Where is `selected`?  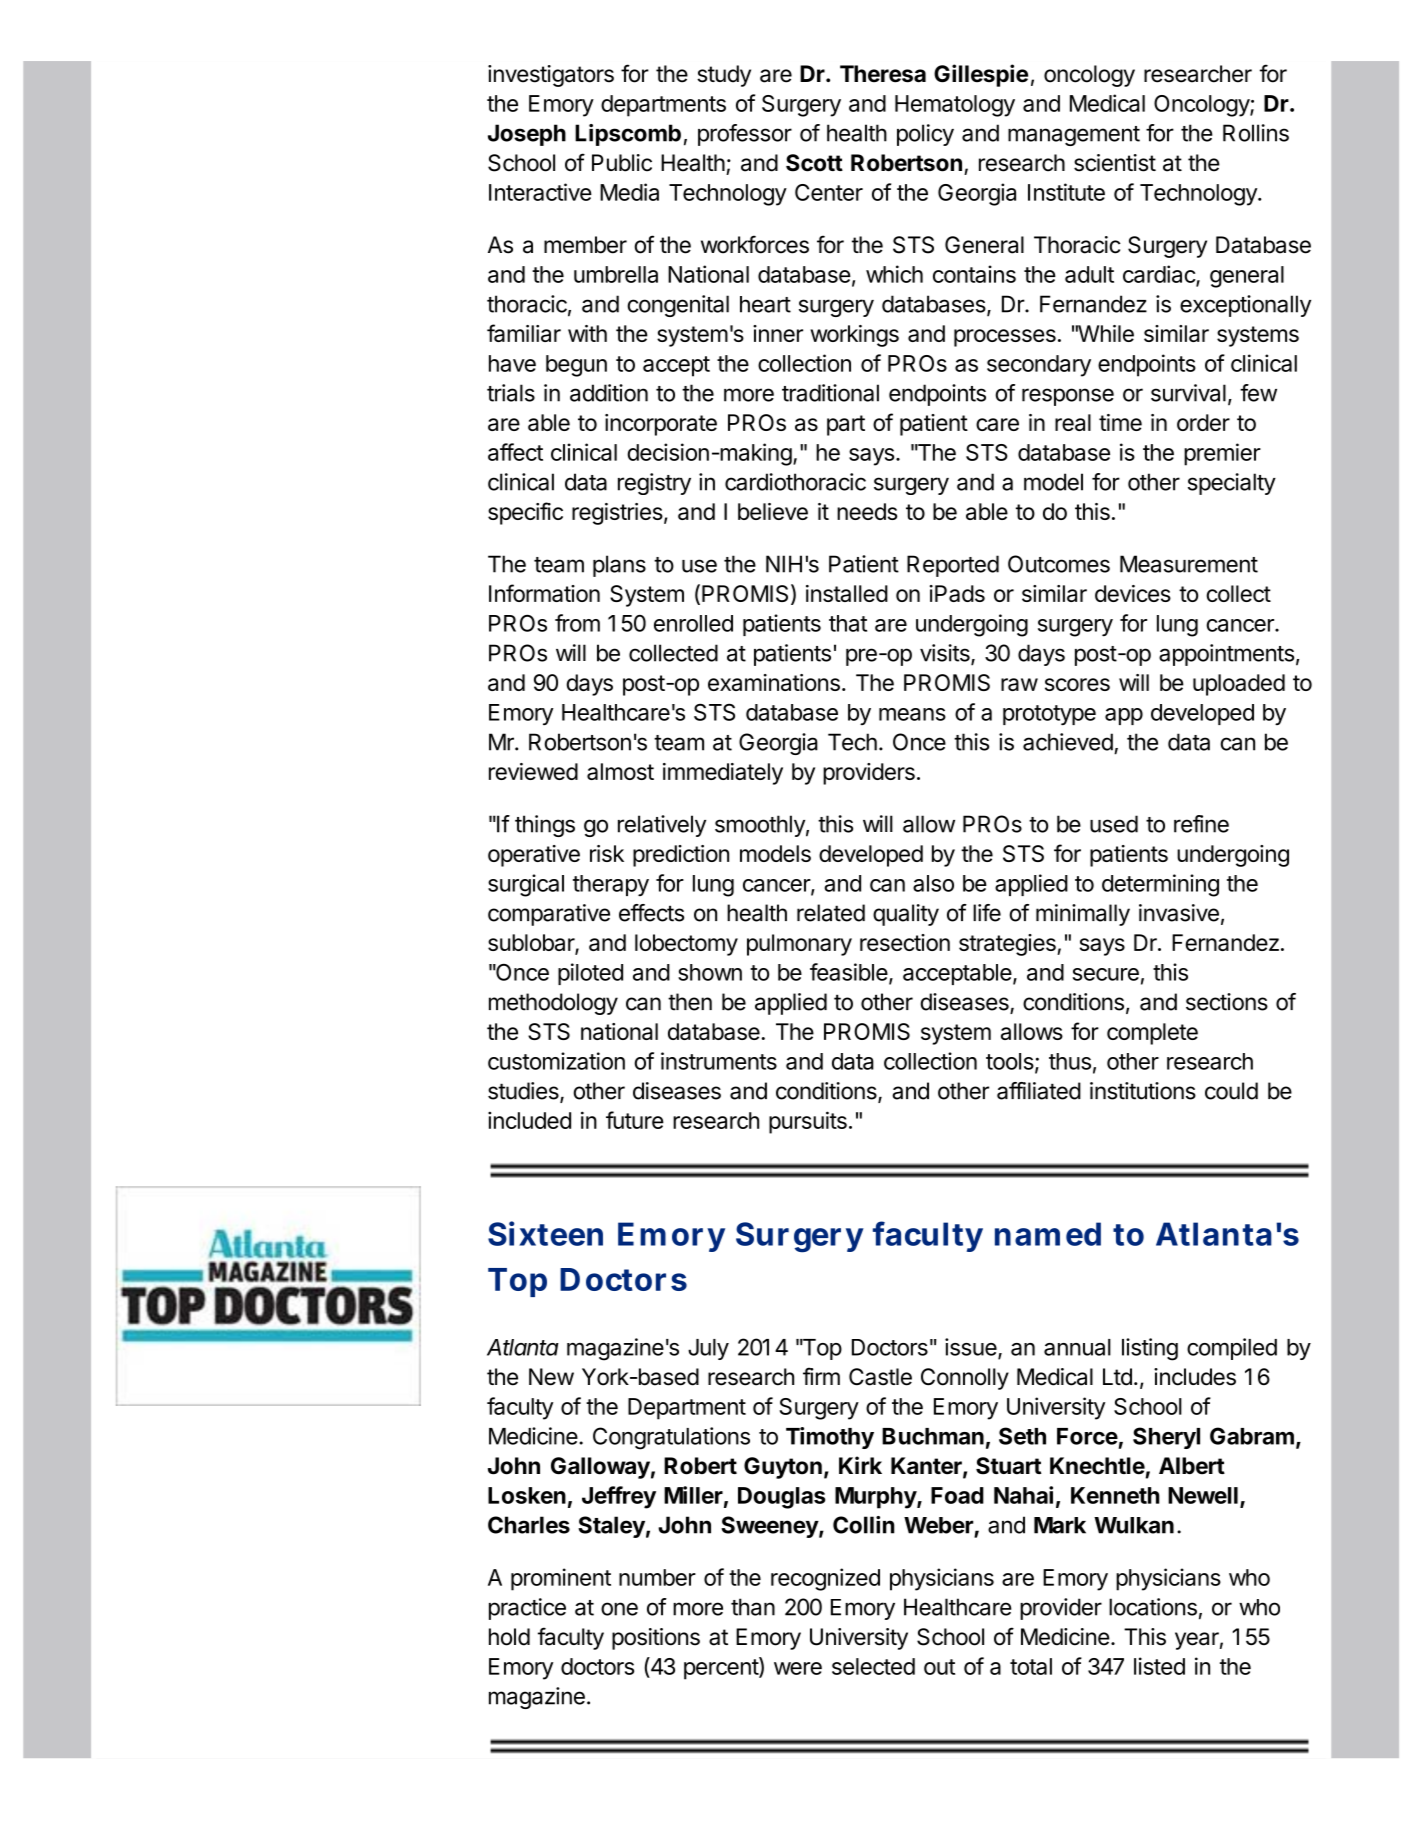 selected is located at coordinates (873, 1666).
